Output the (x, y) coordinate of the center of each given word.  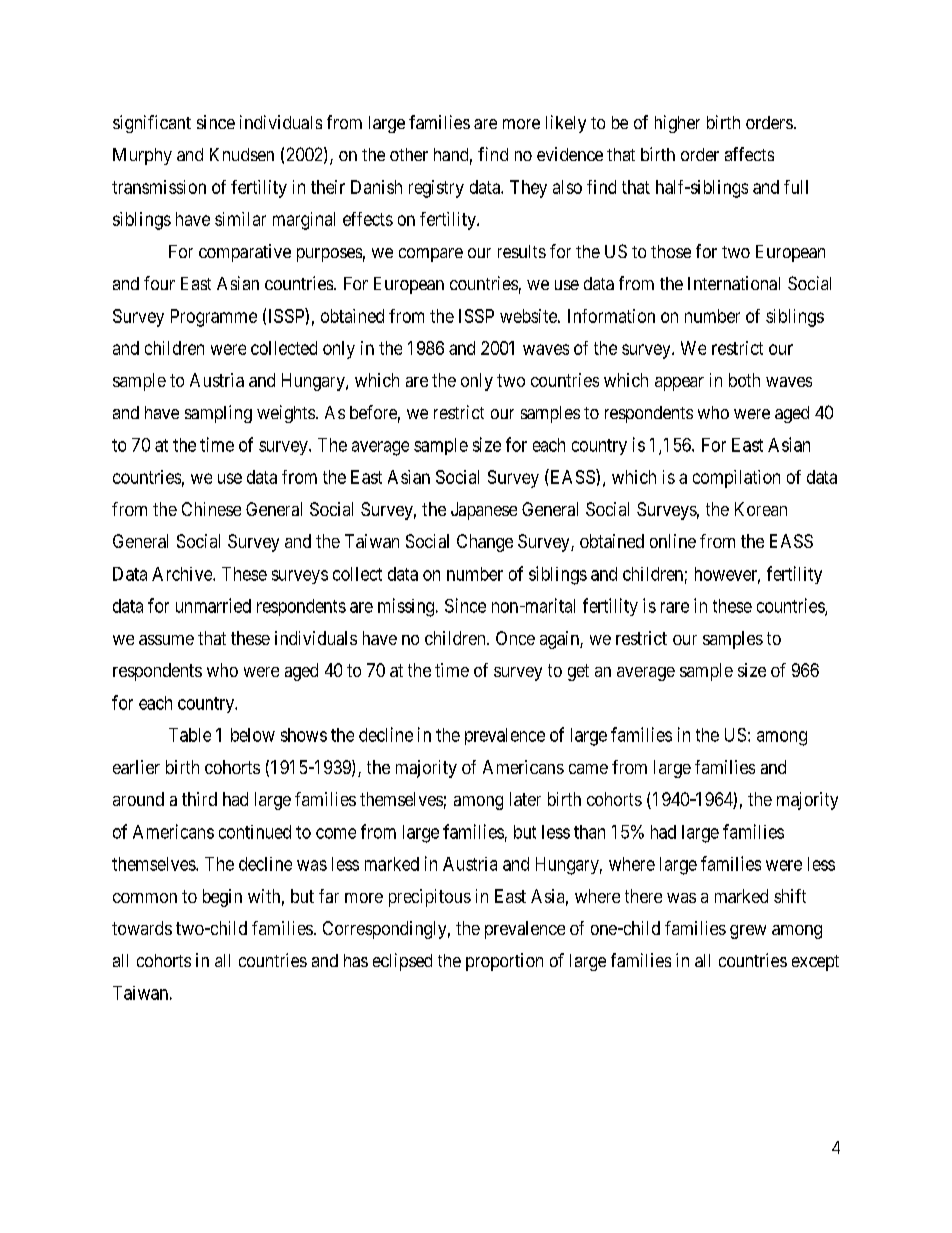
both (744, 380)
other (409, 154)
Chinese (211, 509)
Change (485, 543)
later (525, 799)
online (673, 541)
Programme (214, 318)
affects (749, 154)
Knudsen (242, 154)
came (588, 769)
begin (222, 898)
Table (190, 735)
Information (611, 316)
